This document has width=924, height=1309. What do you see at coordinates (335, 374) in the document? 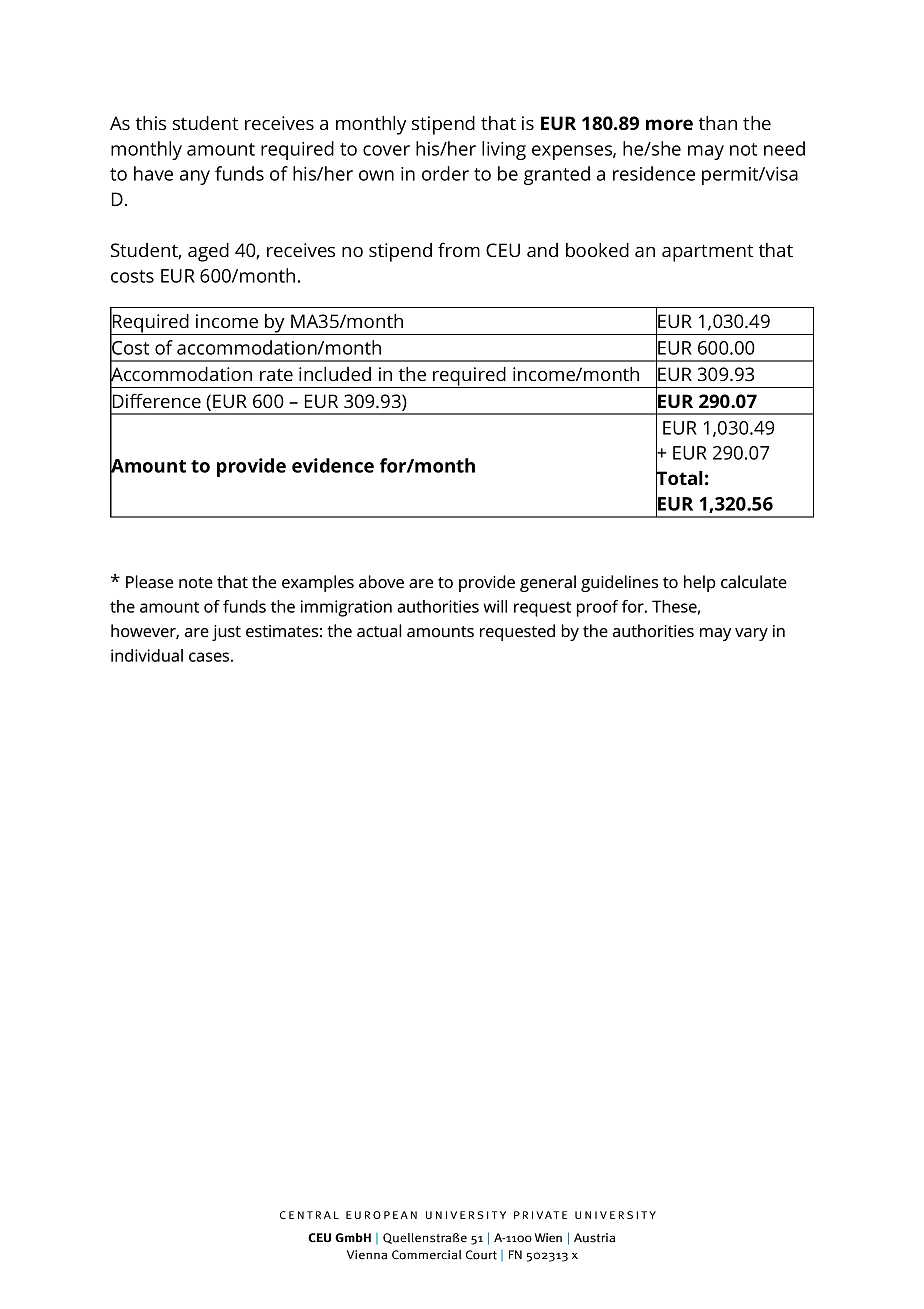
I see `included` at bounding box center [335, 374].
